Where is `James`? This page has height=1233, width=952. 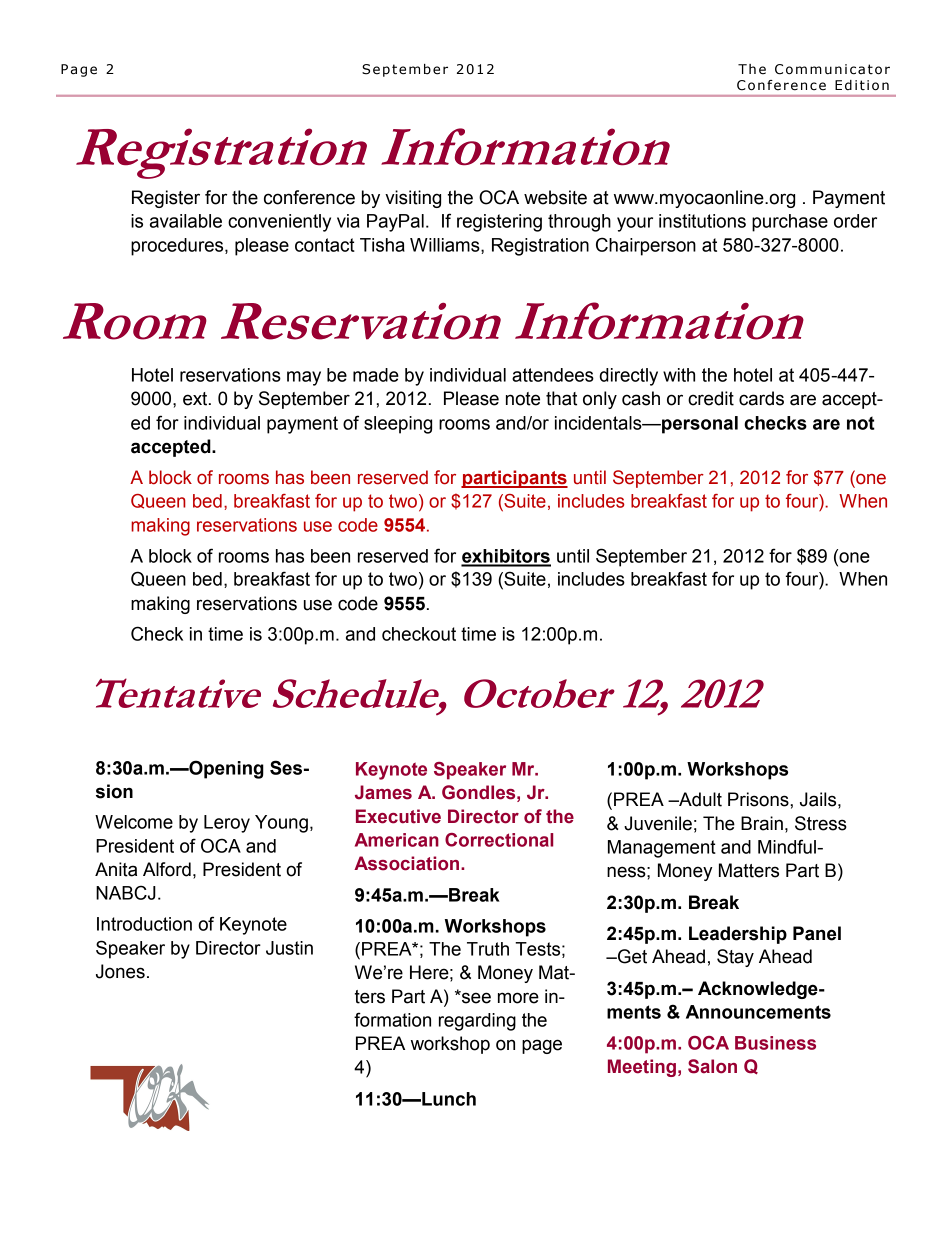 James is located at coordinates (383, 792).
